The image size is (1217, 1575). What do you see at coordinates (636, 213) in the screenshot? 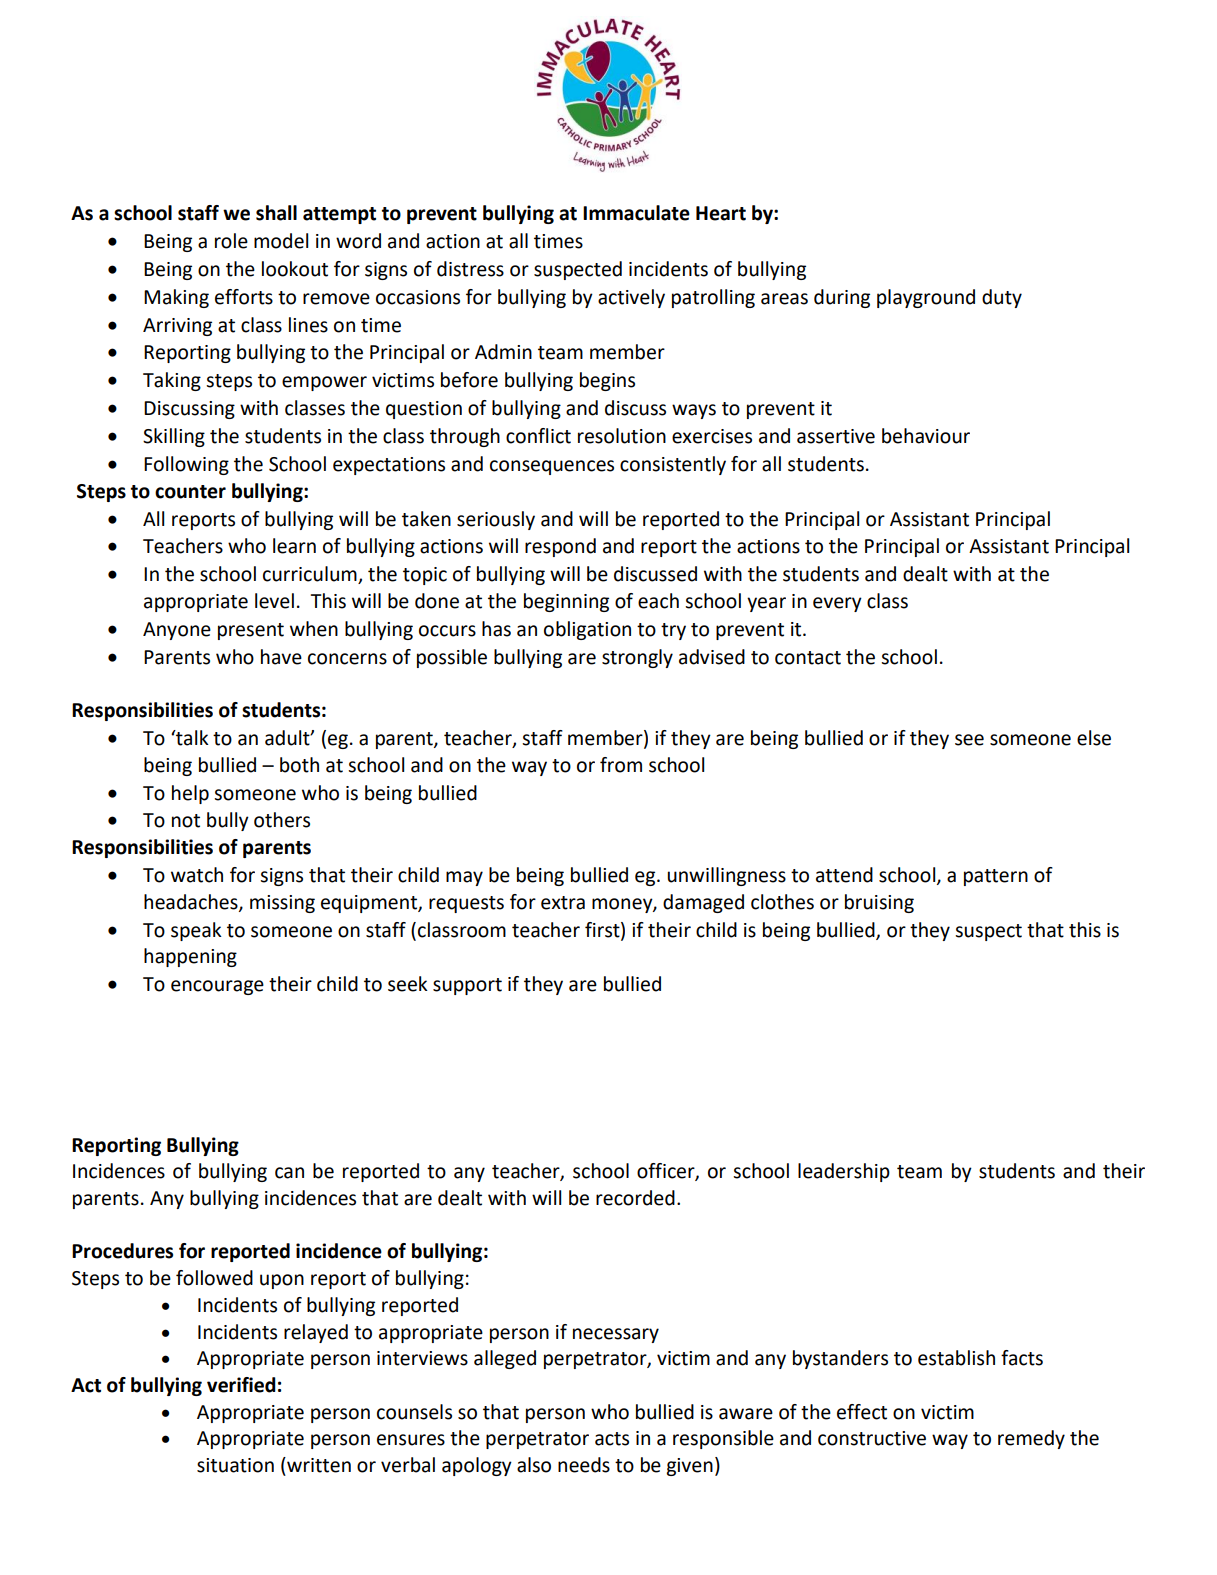
I see `Immaculate` at bounding box center [636, 213].
